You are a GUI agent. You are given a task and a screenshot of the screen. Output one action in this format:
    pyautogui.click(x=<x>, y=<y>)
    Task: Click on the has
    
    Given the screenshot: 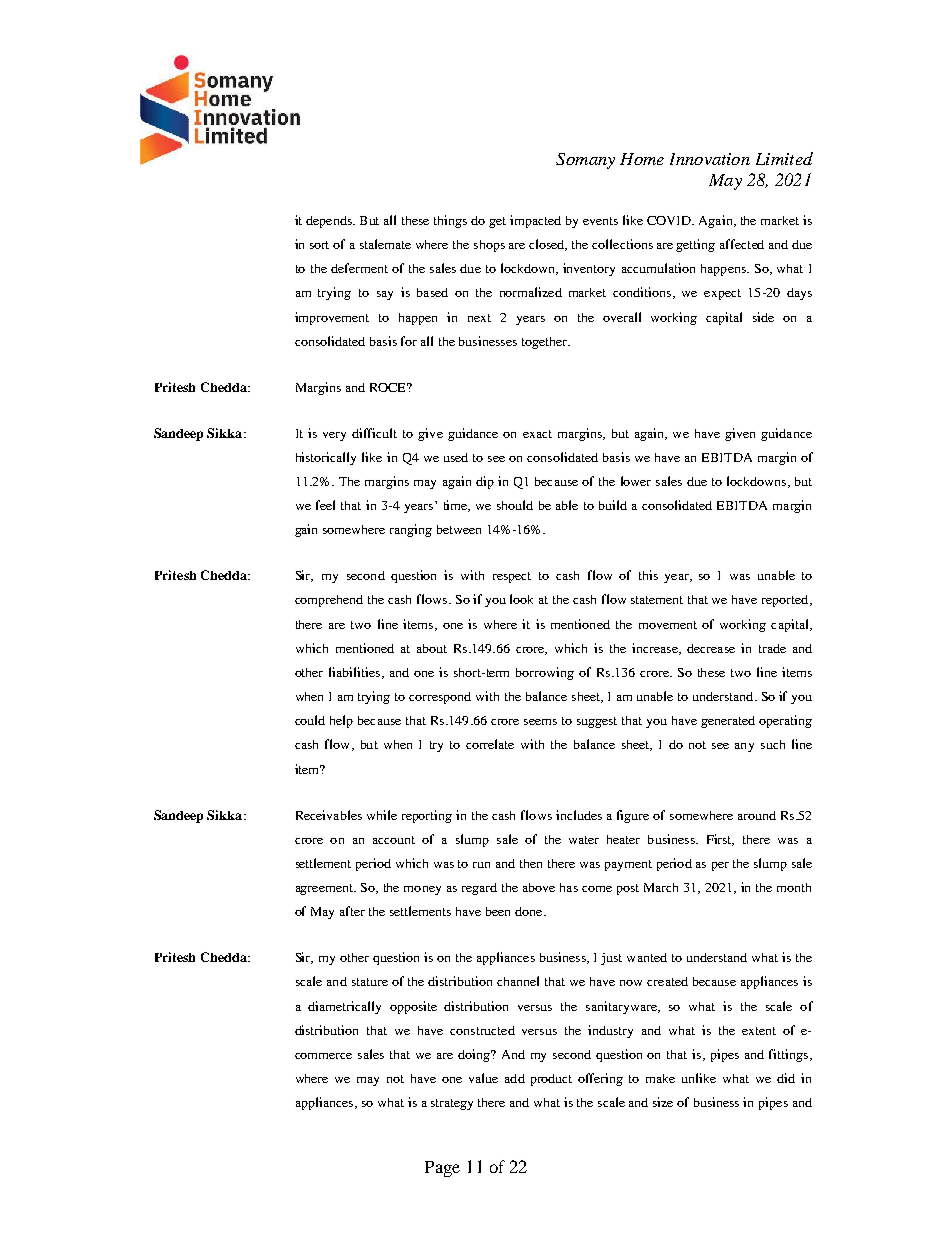 What is the action you would take?
    pyautogui.click(x=569, y=887)
